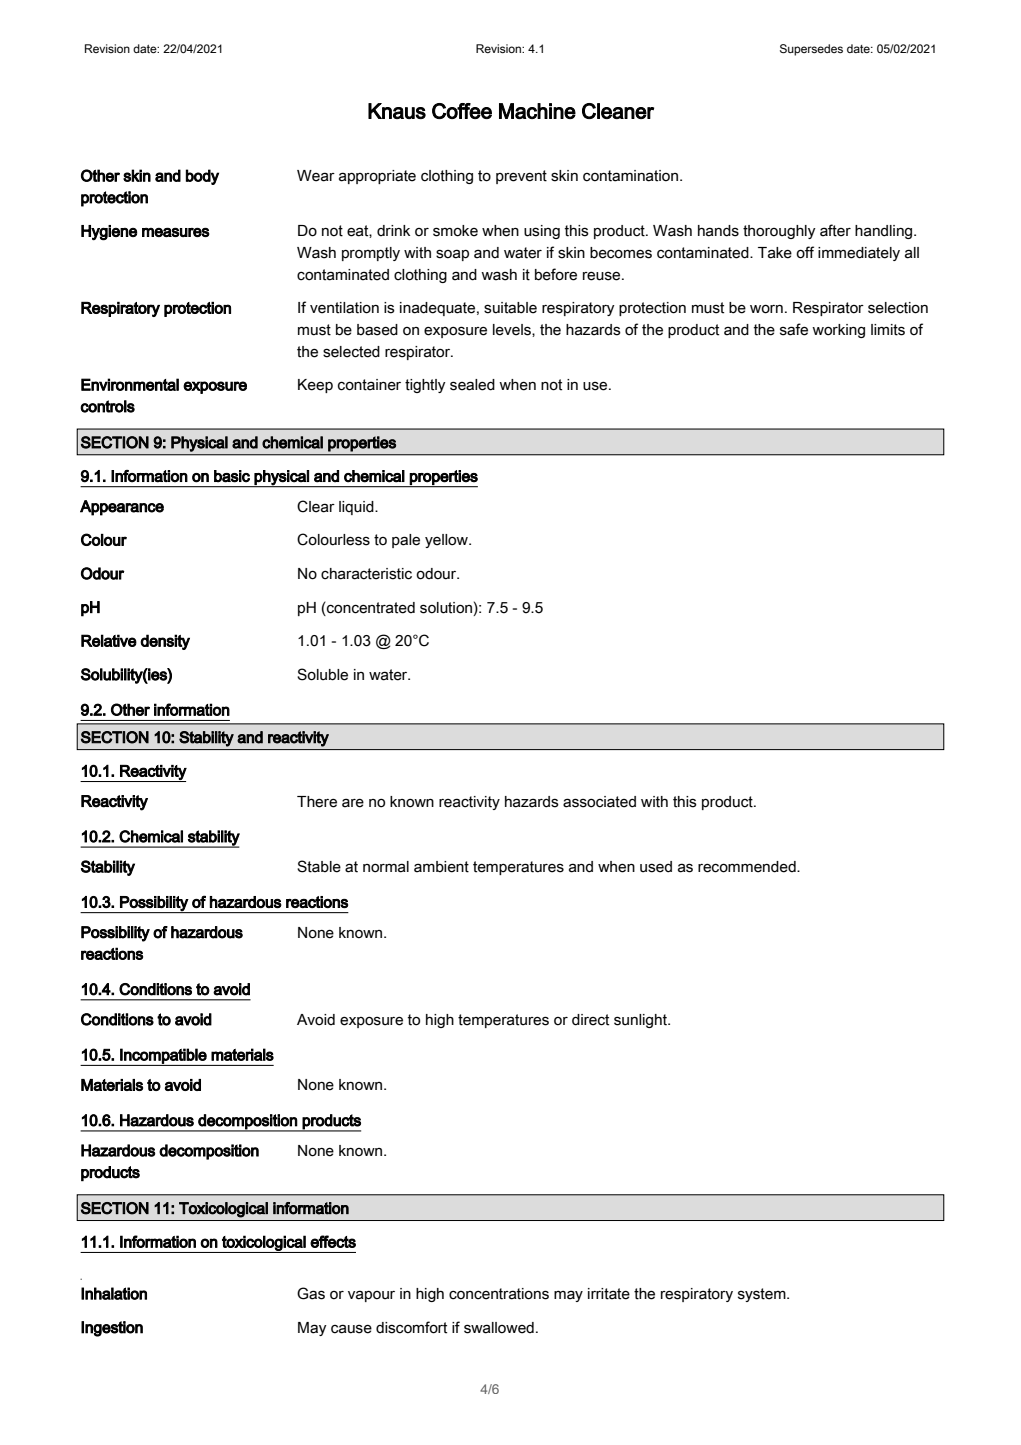 The height and width of the image is (1445, 1021). Describe the element at coordinates (447, 541) in the image. I see `yellow` at that location.
